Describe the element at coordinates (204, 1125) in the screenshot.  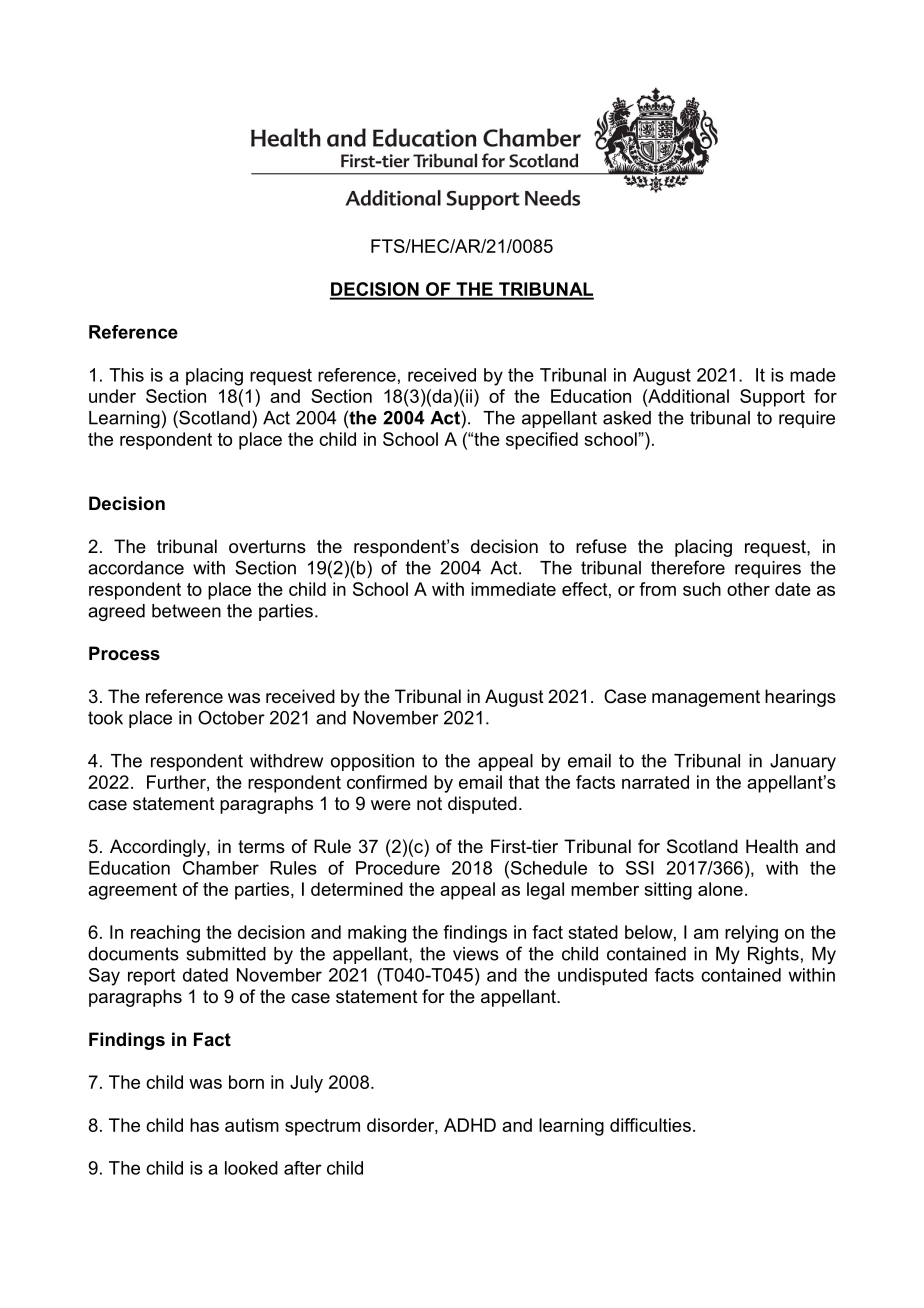
I see `has` at that location.
